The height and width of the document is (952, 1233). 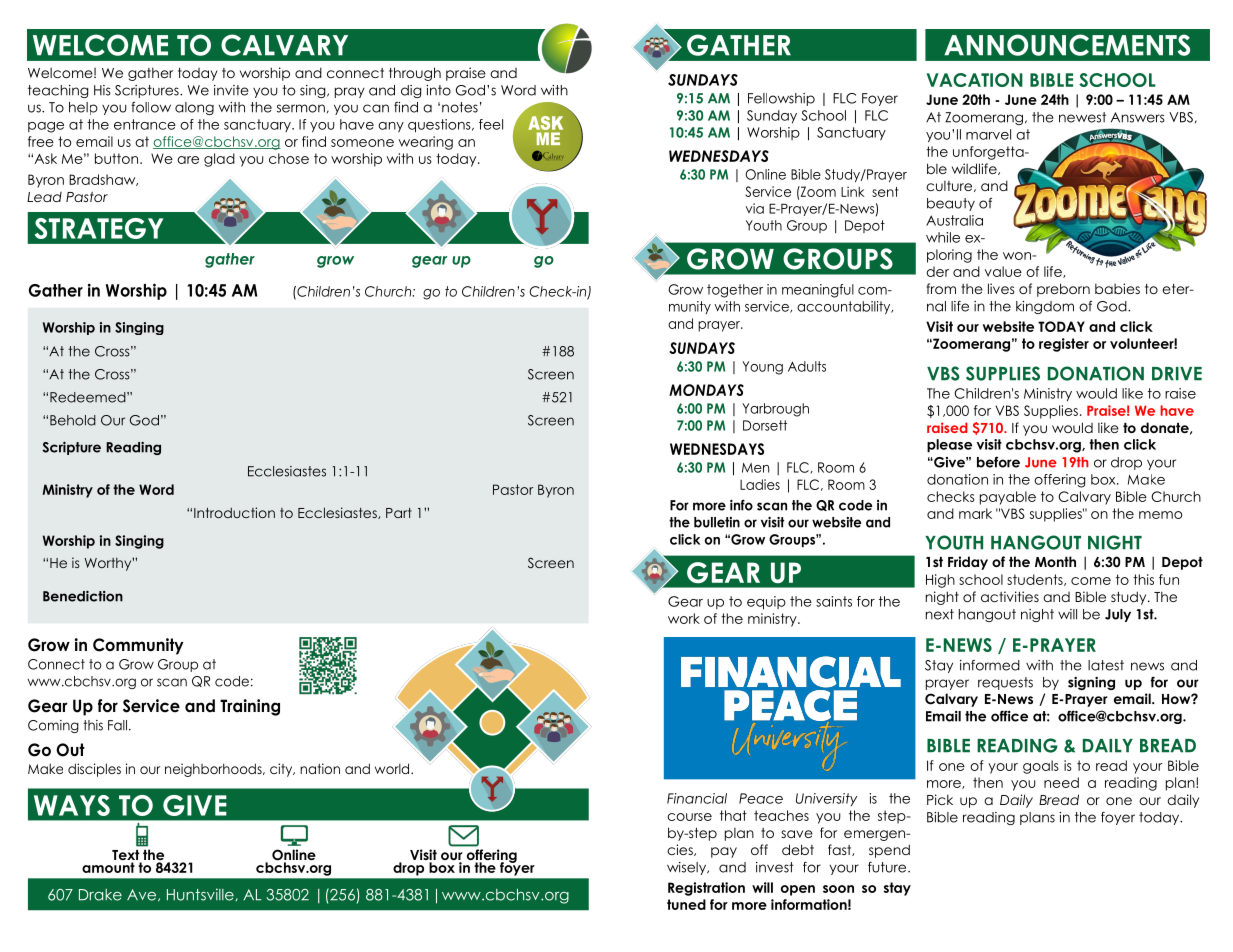 What do you see at coordinates (760, 484) in the document?
I see `Ladies` at bounding box center [760, 484].
